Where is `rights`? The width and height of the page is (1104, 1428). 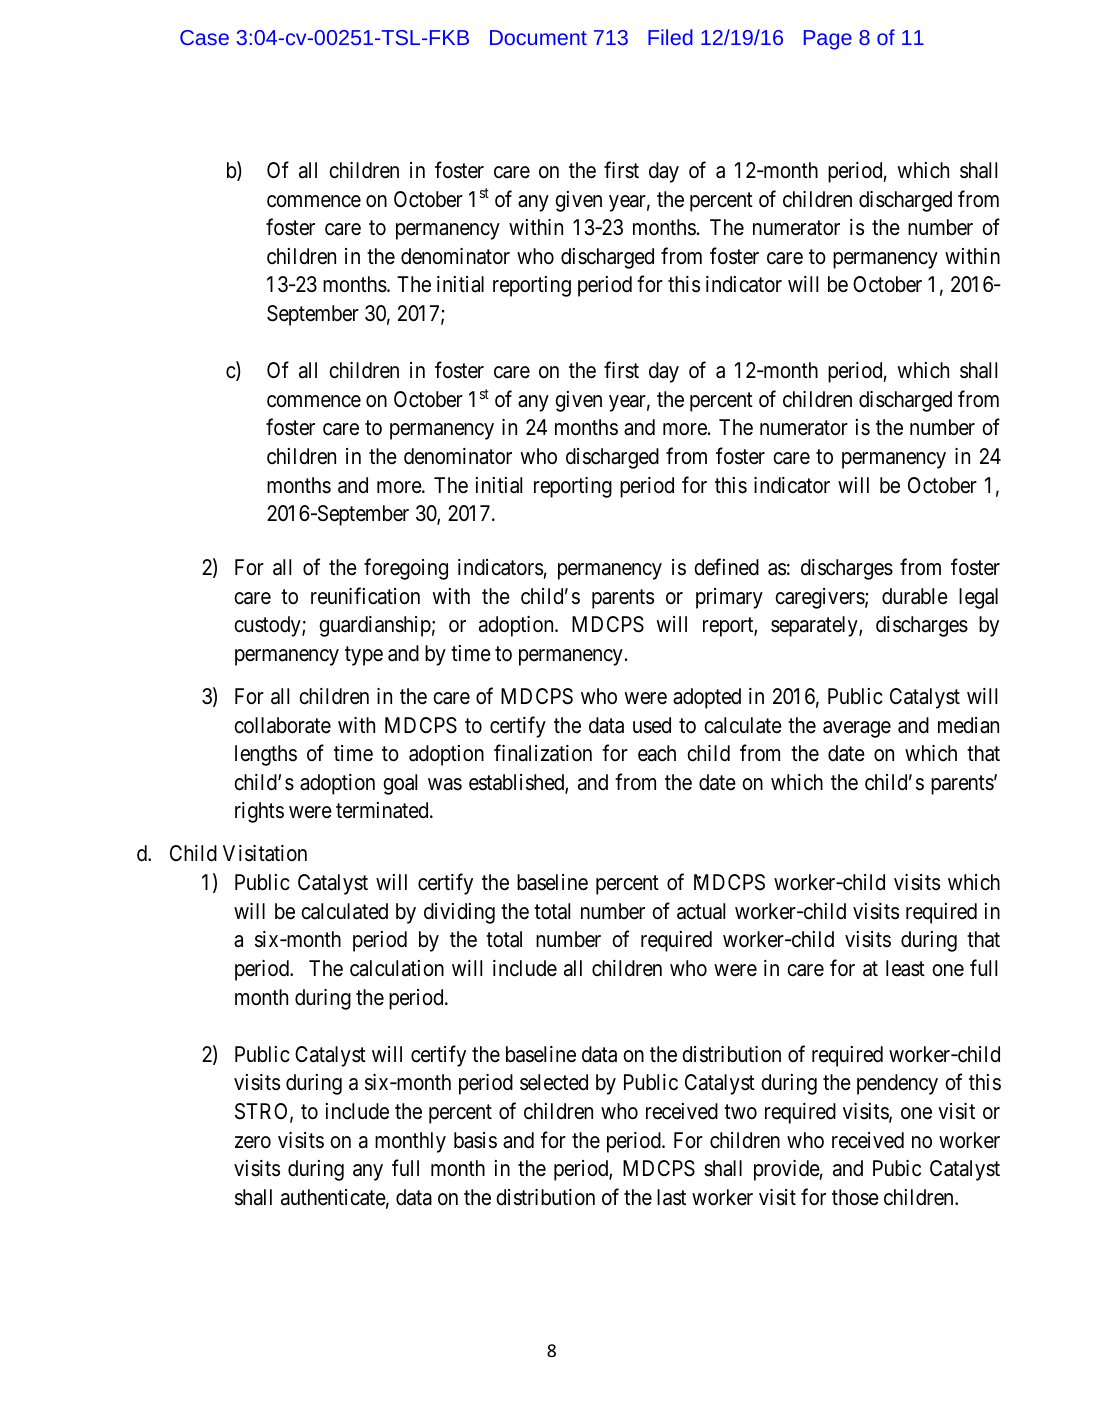
rights is located at coordinates (259, 812).
